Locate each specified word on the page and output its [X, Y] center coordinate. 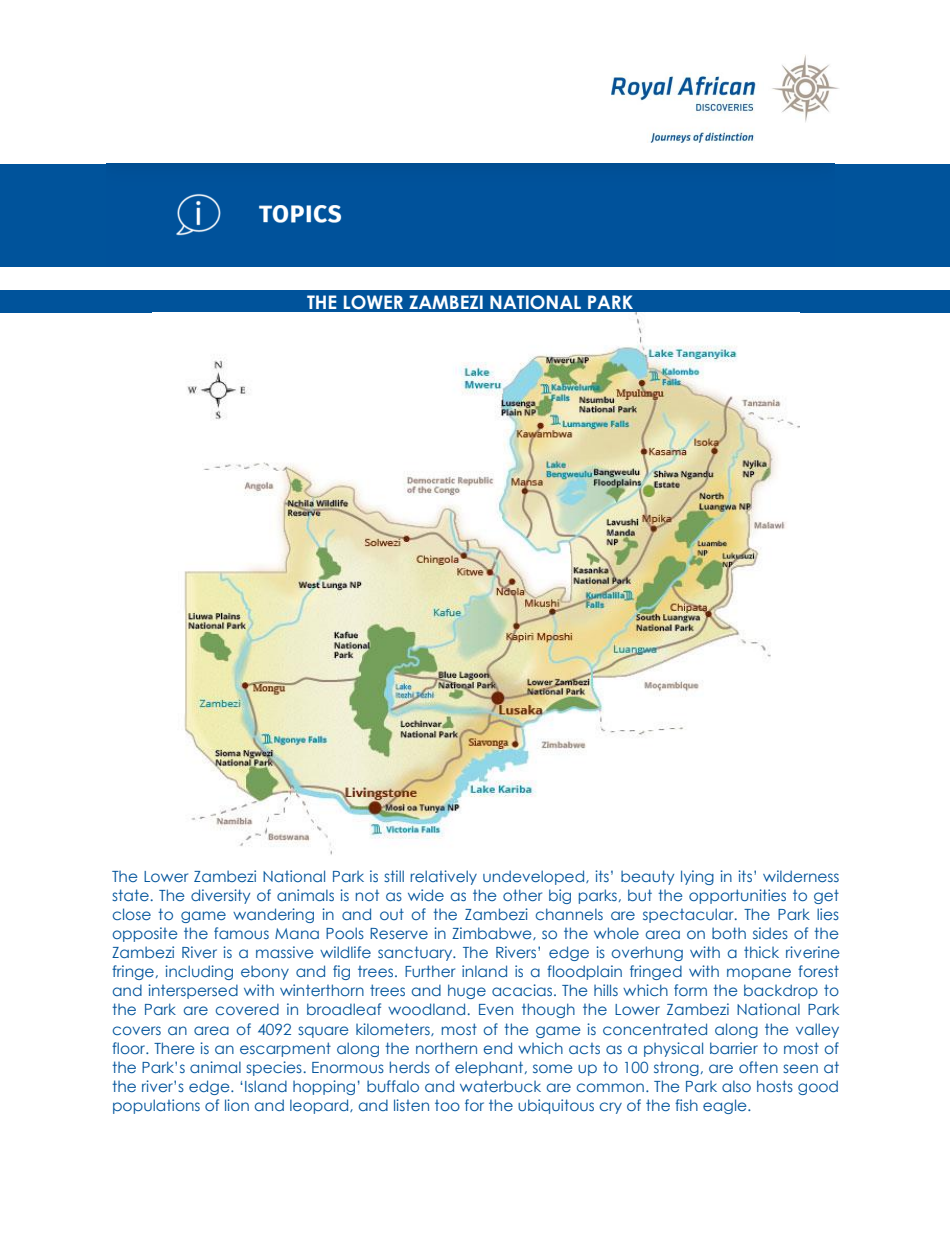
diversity [220, 896]
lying [697, 877]
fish [686, 1105]
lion [237, 1105]
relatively [443, 877]
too [447, 1105]
